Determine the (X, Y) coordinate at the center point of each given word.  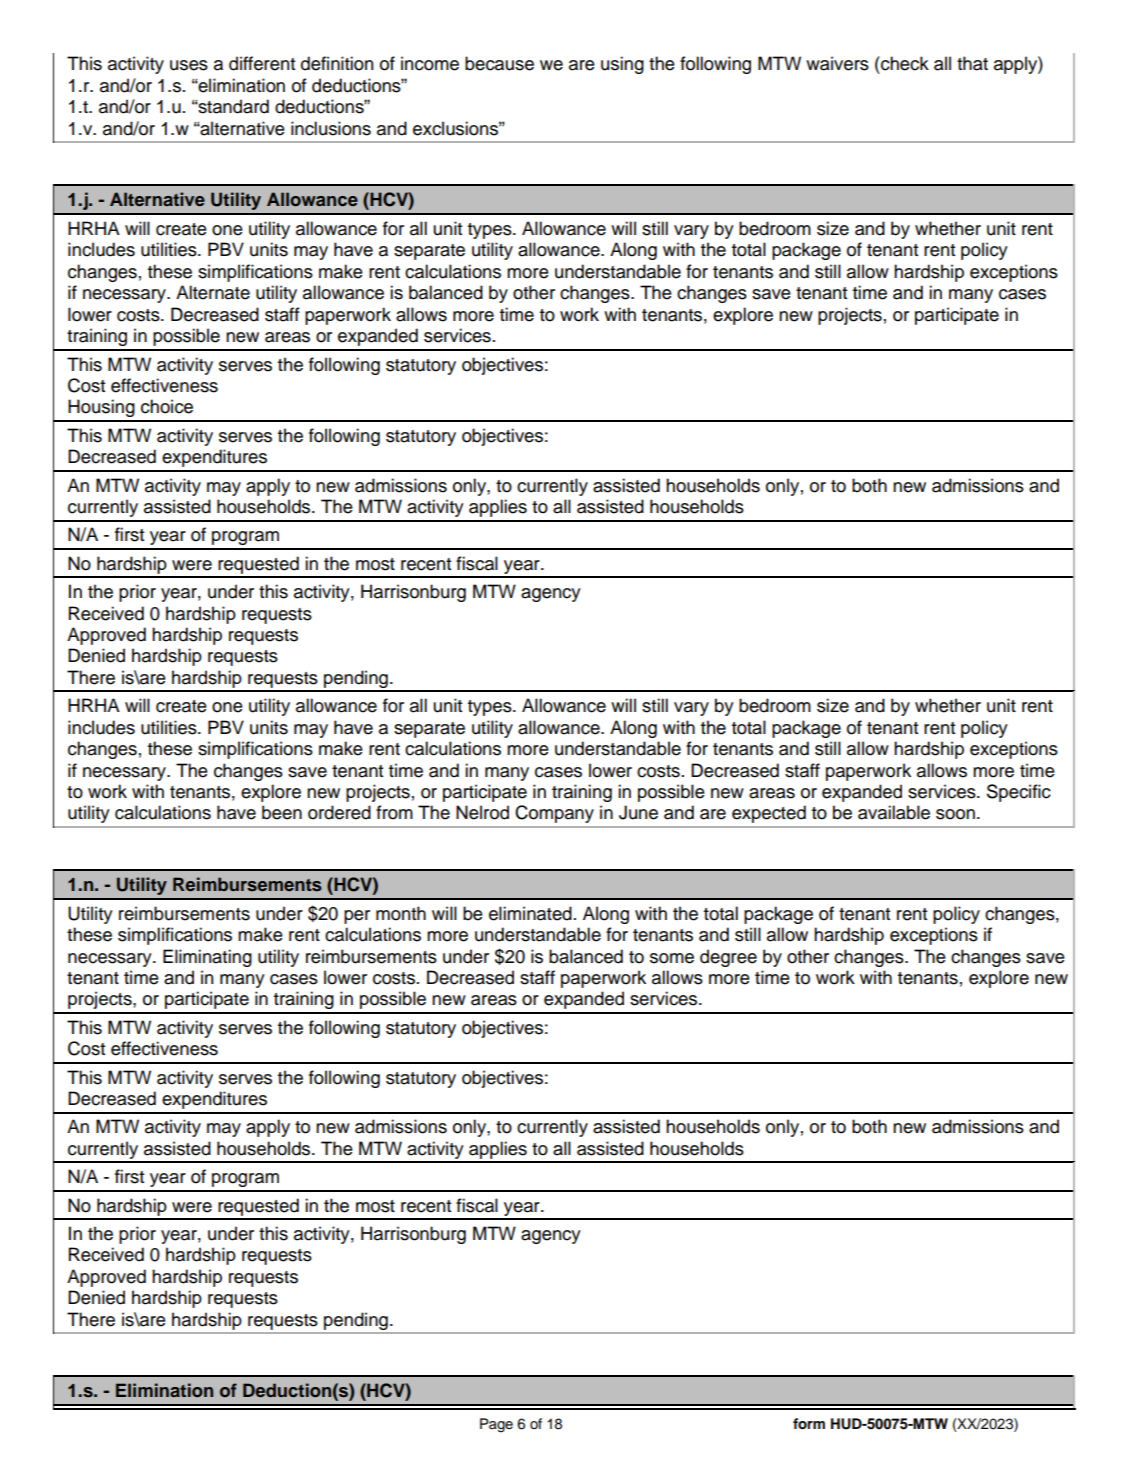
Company (555, 814)
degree (728, 958)
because (499, 63)
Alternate (213, 292)
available (894, 812)
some (672, 958)
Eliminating (207, 958)
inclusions (331, 128)
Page (496, 1425)
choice (167, 406)
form (809, 1424)
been (282, 812)
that (972, 63)
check (904, 63)
